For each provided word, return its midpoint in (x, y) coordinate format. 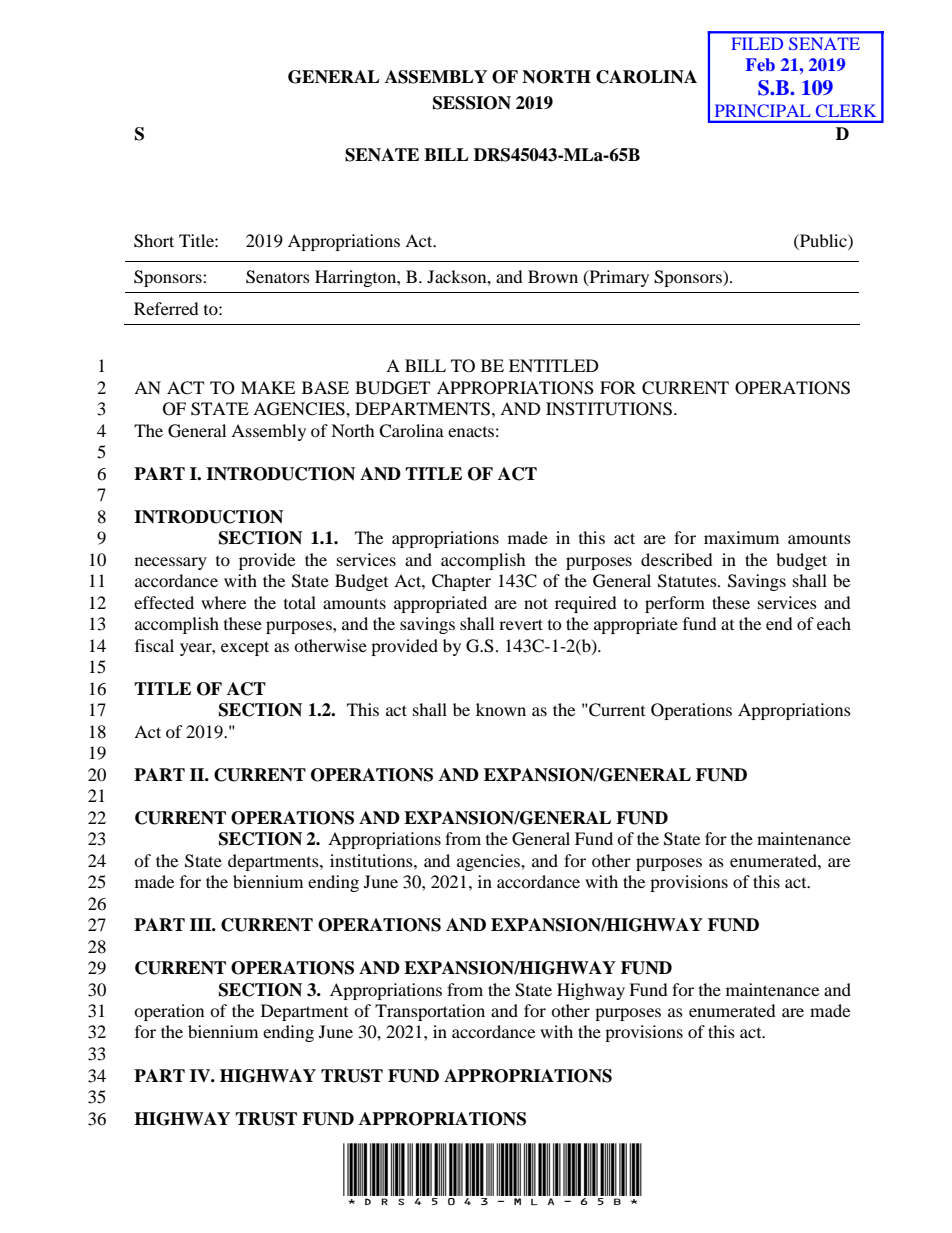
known (501, 709)
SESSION (472, 103)
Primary (618, 278)
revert (521, 624)
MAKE (268, 387)
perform (675, 604)
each (834, 623)
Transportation (430, 1012)
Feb (760, 64)
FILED (757, 43)
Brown (553, 276)
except (245, 648)
